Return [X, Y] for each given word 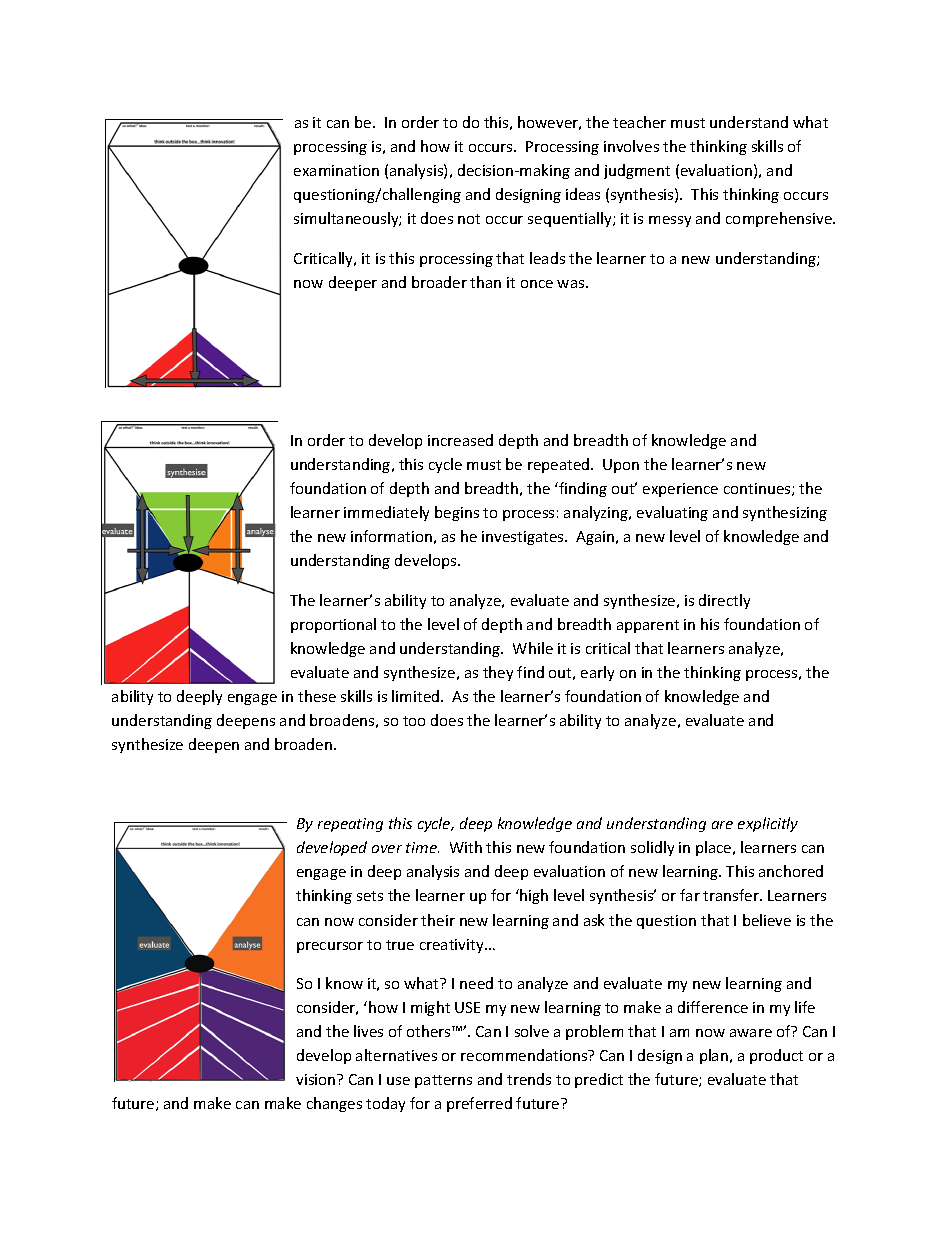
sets [370, 896]
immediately [386, 513]
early [597, 673]
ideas [583, 194]
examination [336, 170]
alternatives [396, 1055]
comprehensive [780, 219]
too [414, 721]
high [533, 896]
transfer [732, 895]
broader [439, 282]
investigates [524, 538]
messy [670, 221]
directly [724, 601]
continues [758, 489]
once [537, 284]
